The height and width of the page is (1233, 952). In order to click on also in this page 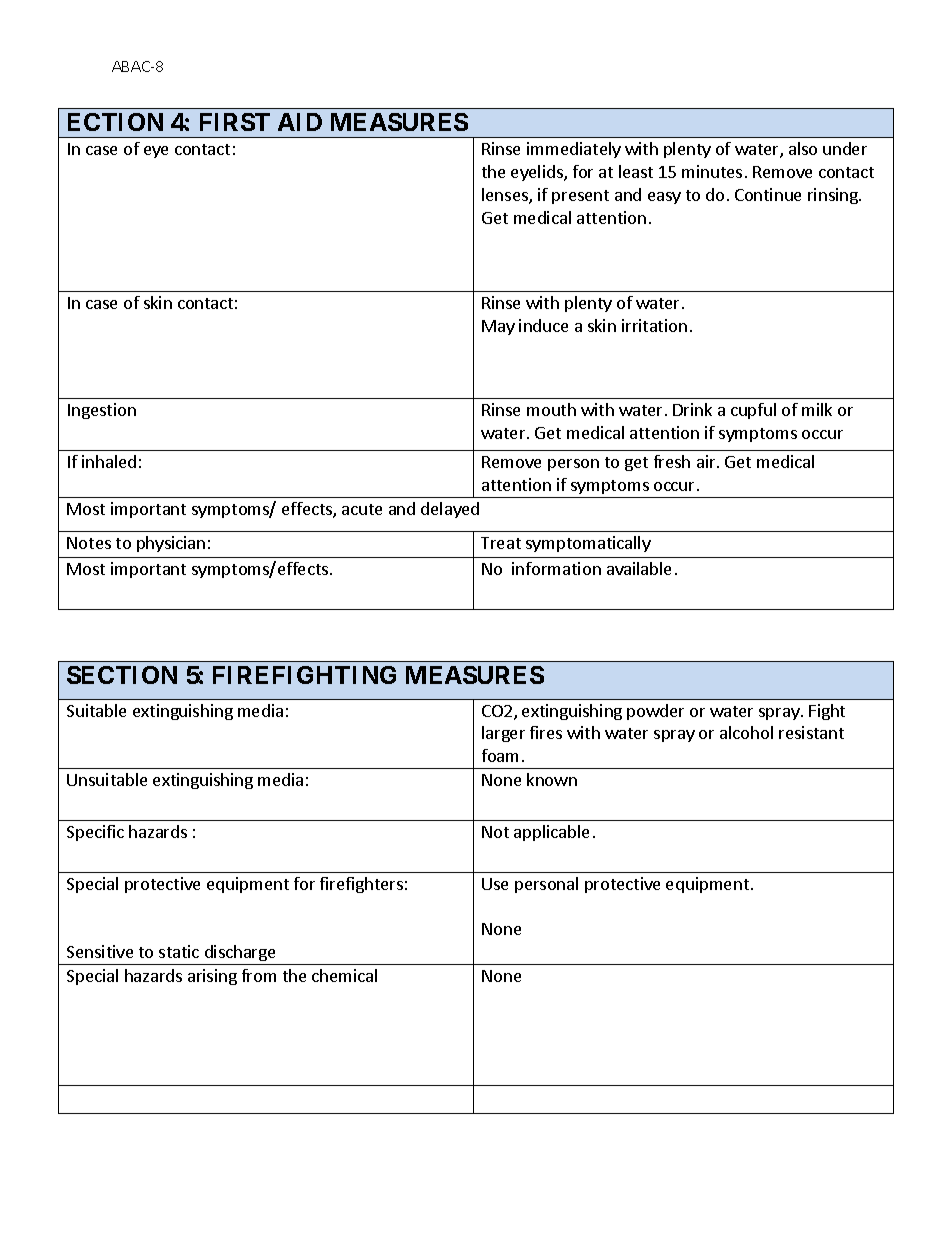, I will do `click(803, 148)`.
